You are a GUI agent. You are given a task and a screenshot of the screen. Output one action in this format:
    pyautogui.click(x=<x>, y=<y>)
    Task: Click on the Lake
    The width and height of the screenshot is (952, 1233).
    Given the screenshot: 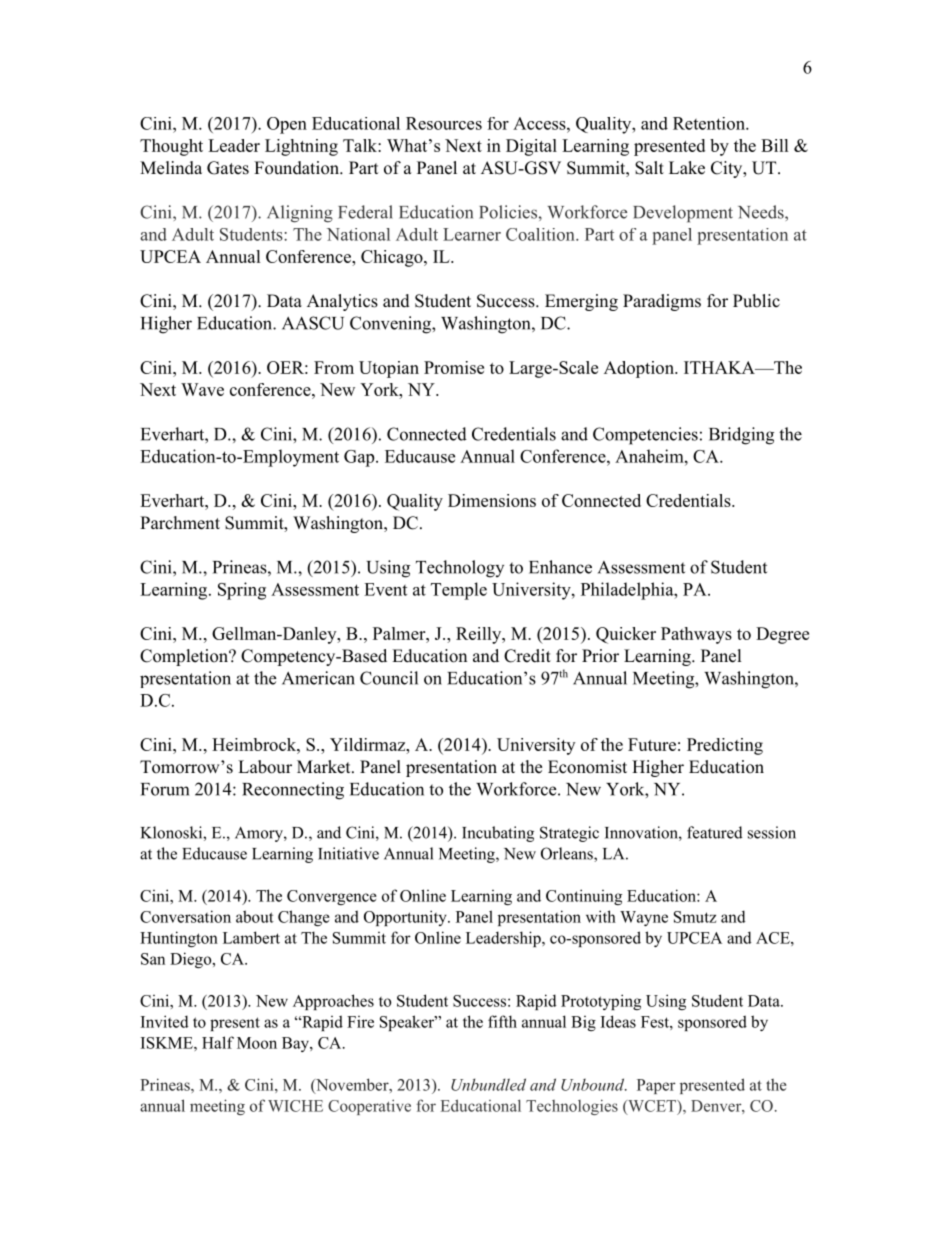 What is the action you would take?
    pyautogui.click(x=687, y=168)
